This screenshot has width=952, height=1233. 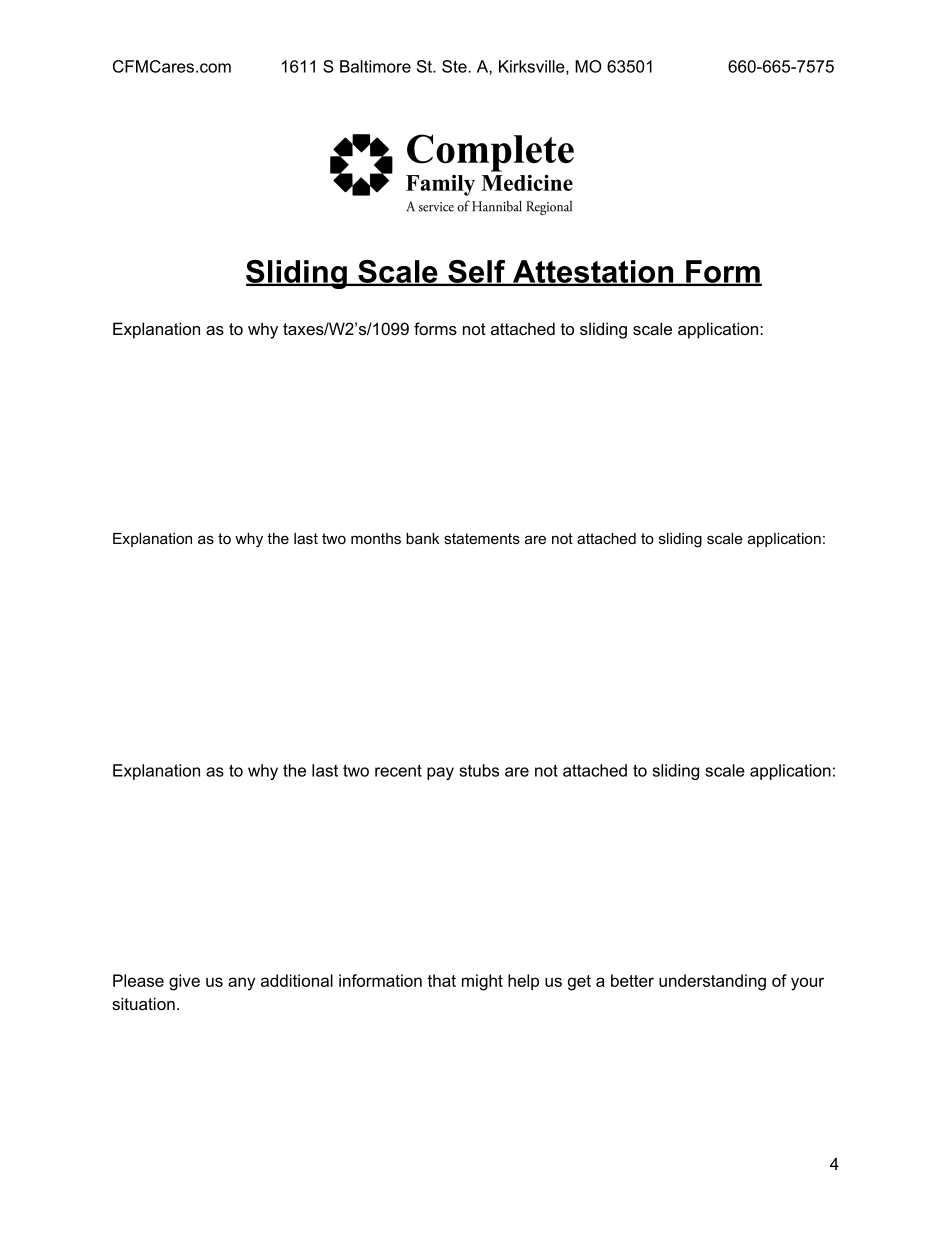 I want to click on Baltimore, so click(x=375, y=66).
